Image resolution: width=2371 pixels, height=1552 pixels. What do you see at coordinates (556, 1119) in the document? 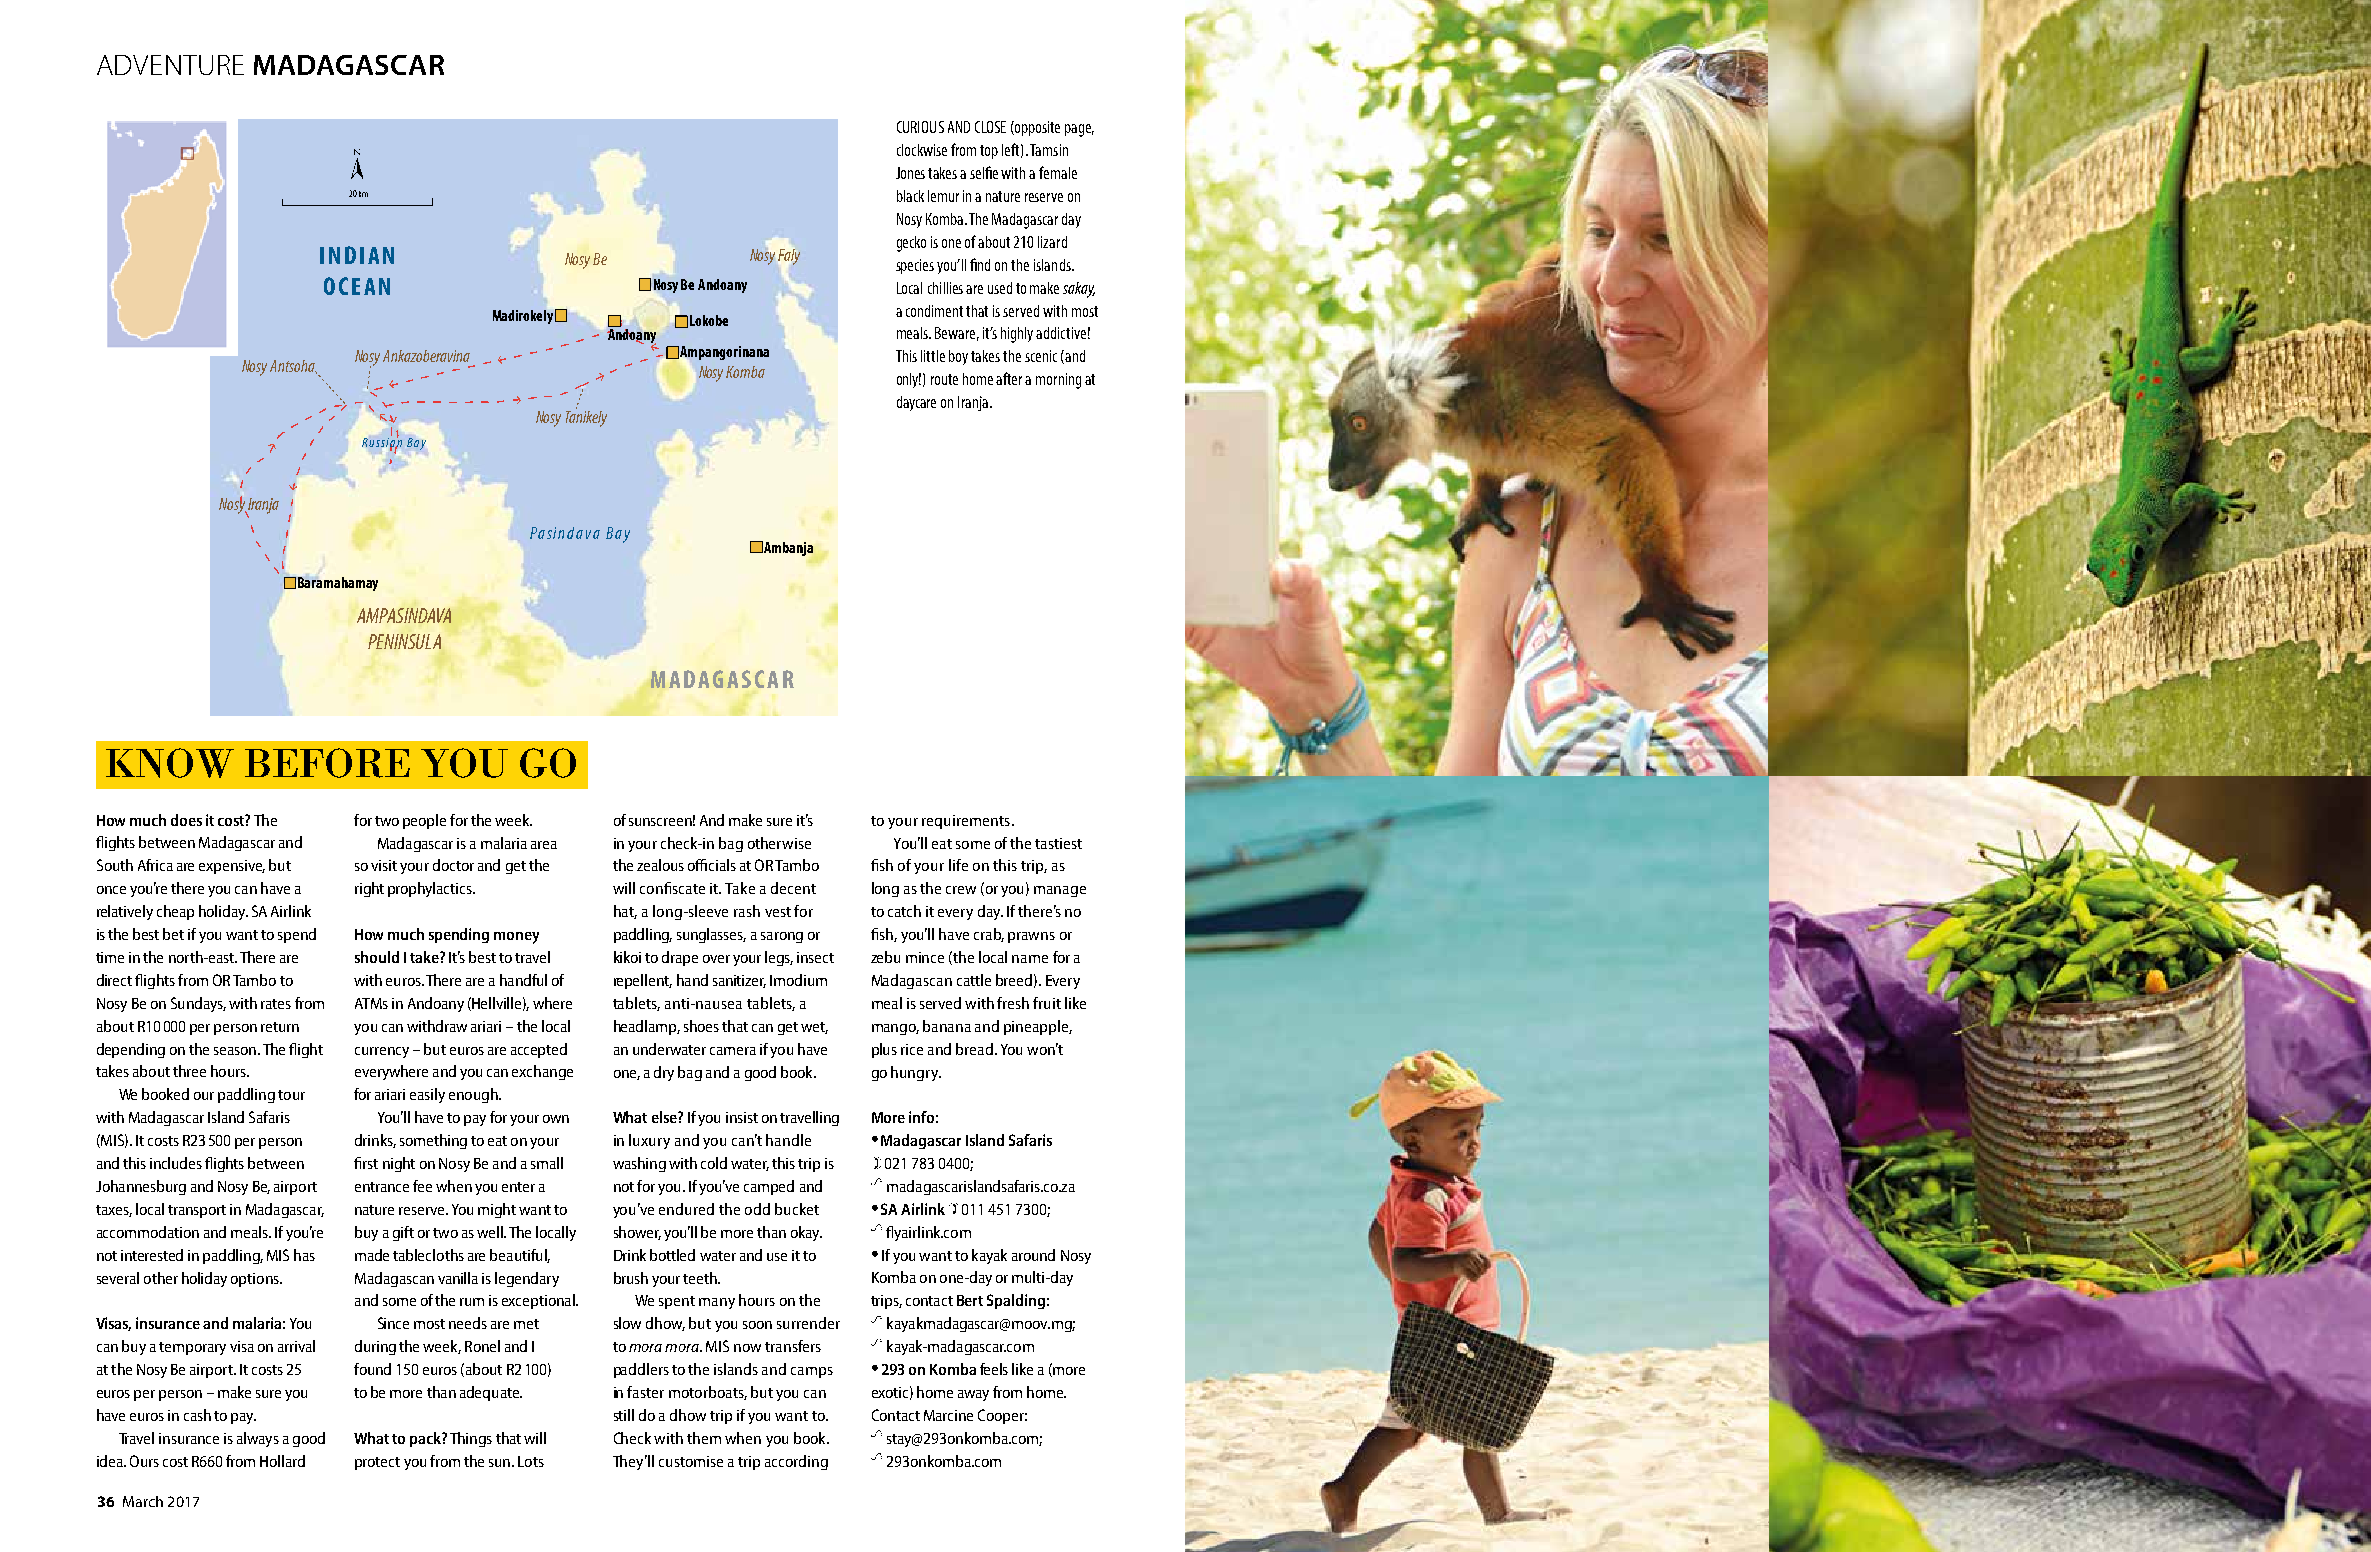
I see `own` at bounding box center [556, 1119].
